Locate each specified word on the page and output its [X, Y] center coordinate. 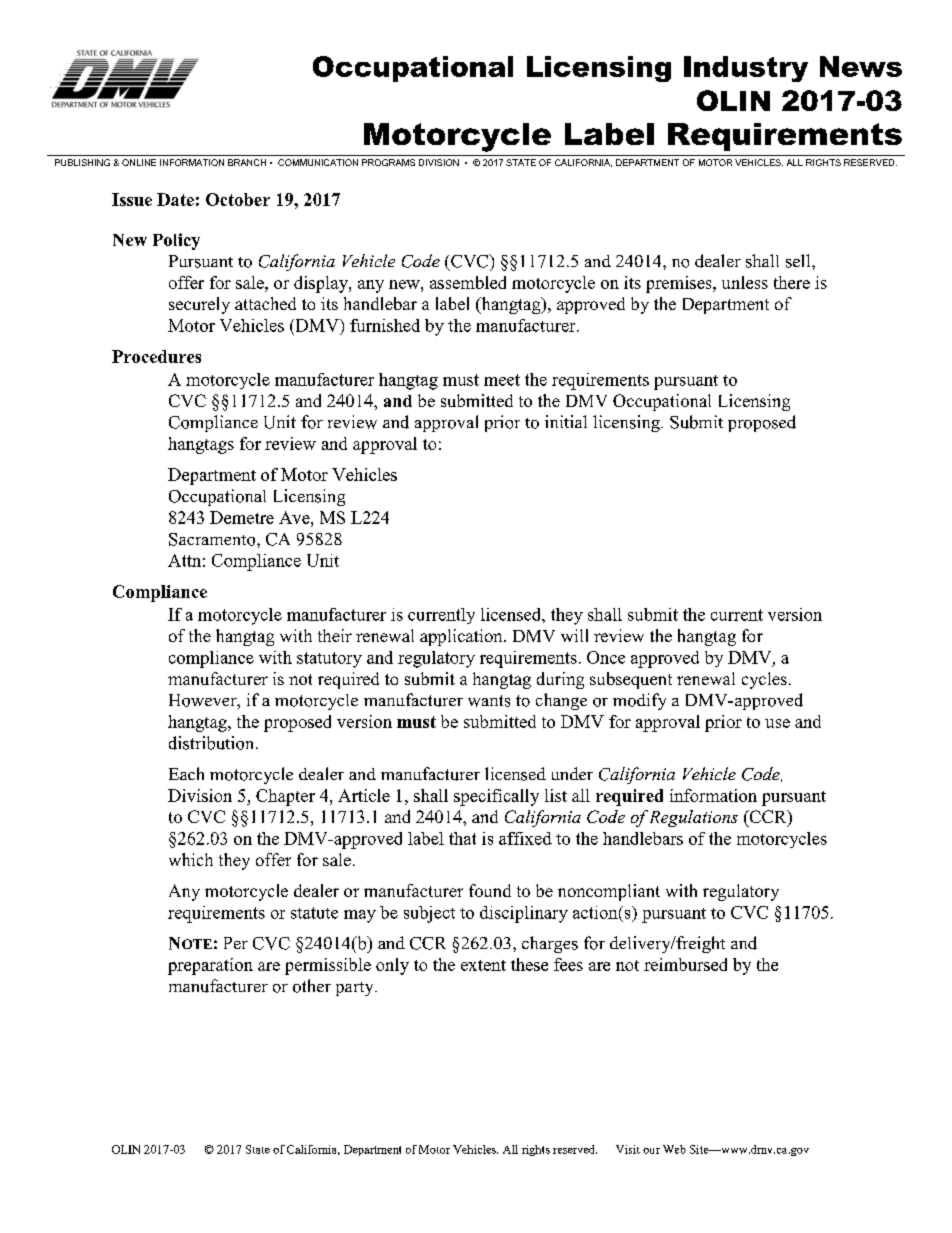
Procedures [156, 356]
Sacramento [213, 539]
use [777, 723]
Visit [628, 1149]
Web [674, 1149]
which [191, 859]
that [462, 838]
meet [502, 380]
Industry [746, 69]
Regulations [694, 818]
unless [745, 282]
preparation [210, 966]
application [462, 637]
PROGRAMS [388, 162]
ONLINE [139, 162]
